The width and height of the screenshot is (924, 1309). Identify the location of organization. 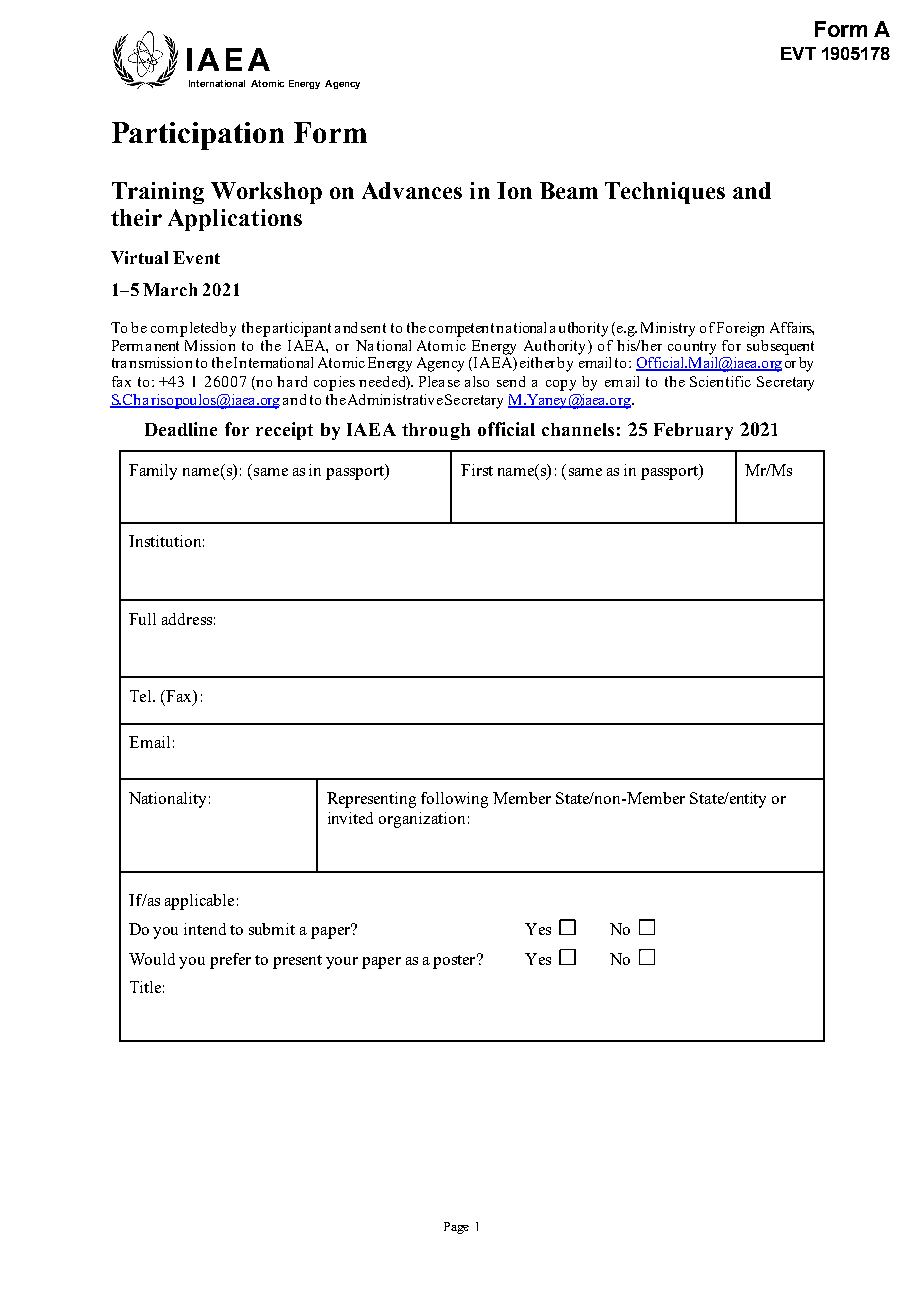
(422, 820).
